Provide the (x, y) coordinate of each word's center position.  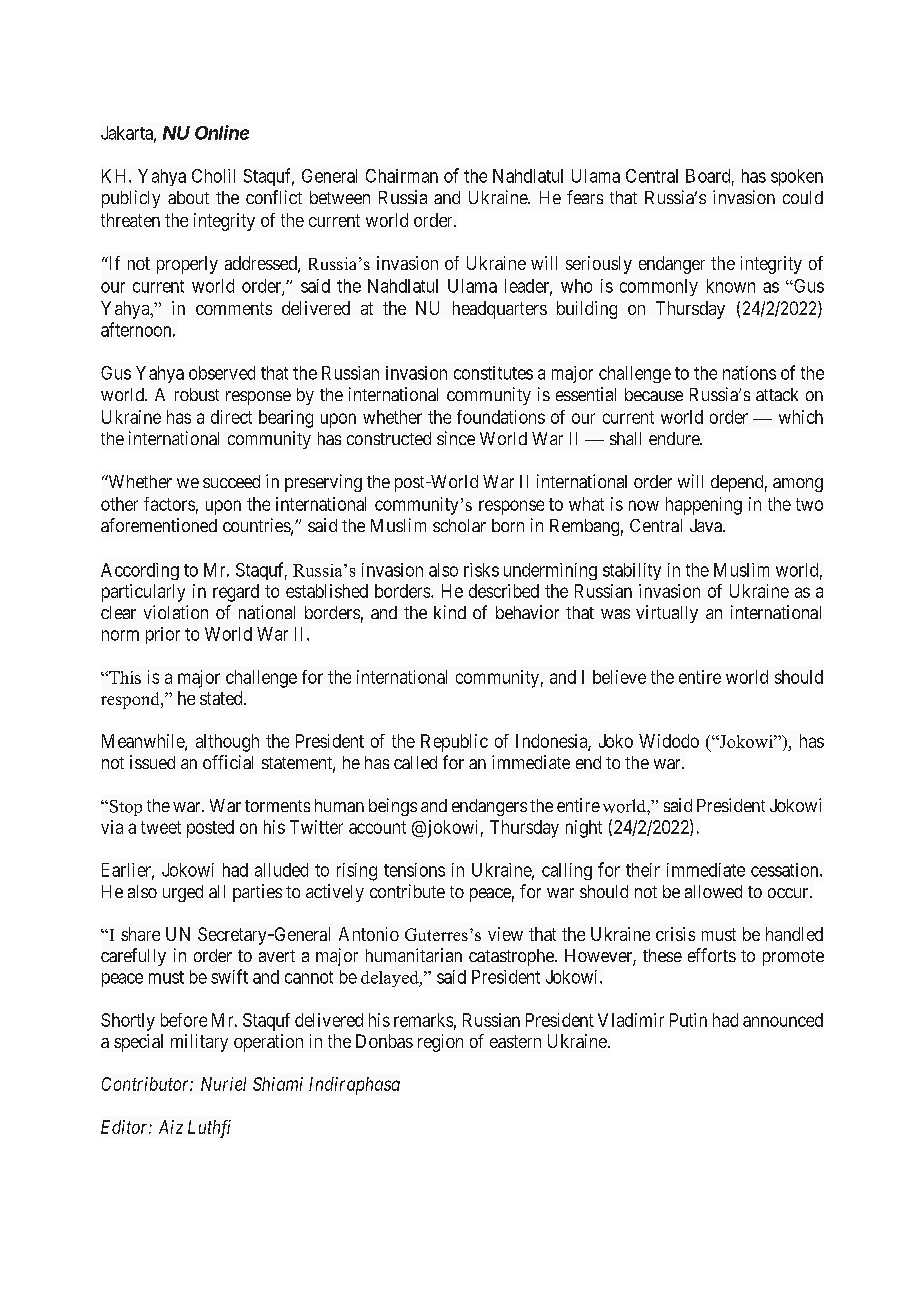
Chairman (402, 176)
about (188, 197)
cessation (786, 870)
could (803, 197)
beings (393, 807)
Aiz (171, 1127)
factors (169, 504)
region (440, 1043)
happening (704, 506)
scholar (459, 525)
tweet (161, 827)
